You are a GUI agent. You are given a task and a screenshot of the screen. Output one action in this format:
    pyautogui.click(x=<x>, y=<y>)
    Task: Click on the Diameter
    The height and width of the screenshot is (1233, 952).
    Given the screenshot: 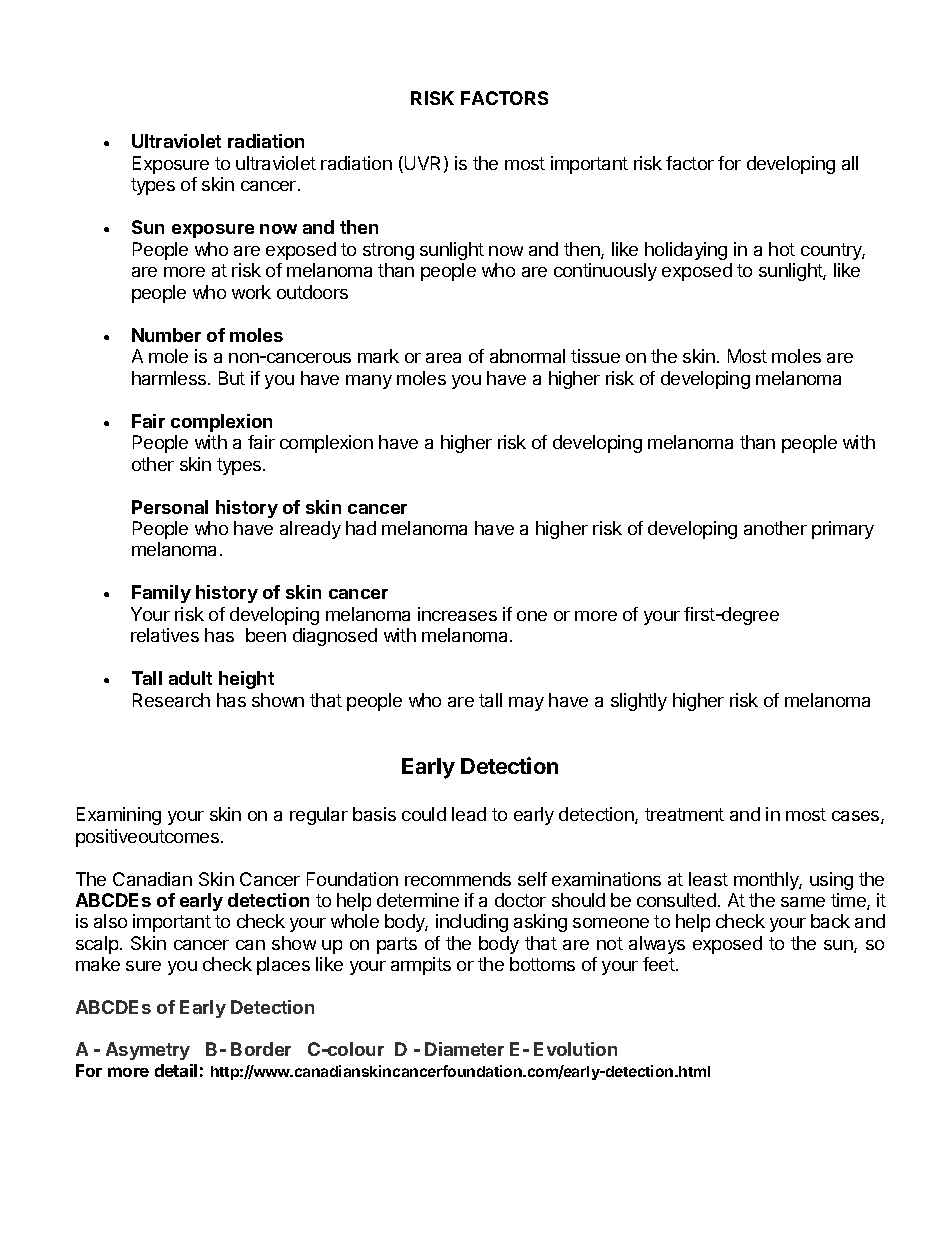 What is the action you would take?
    pyautogui.click(x=464, y=1049)
